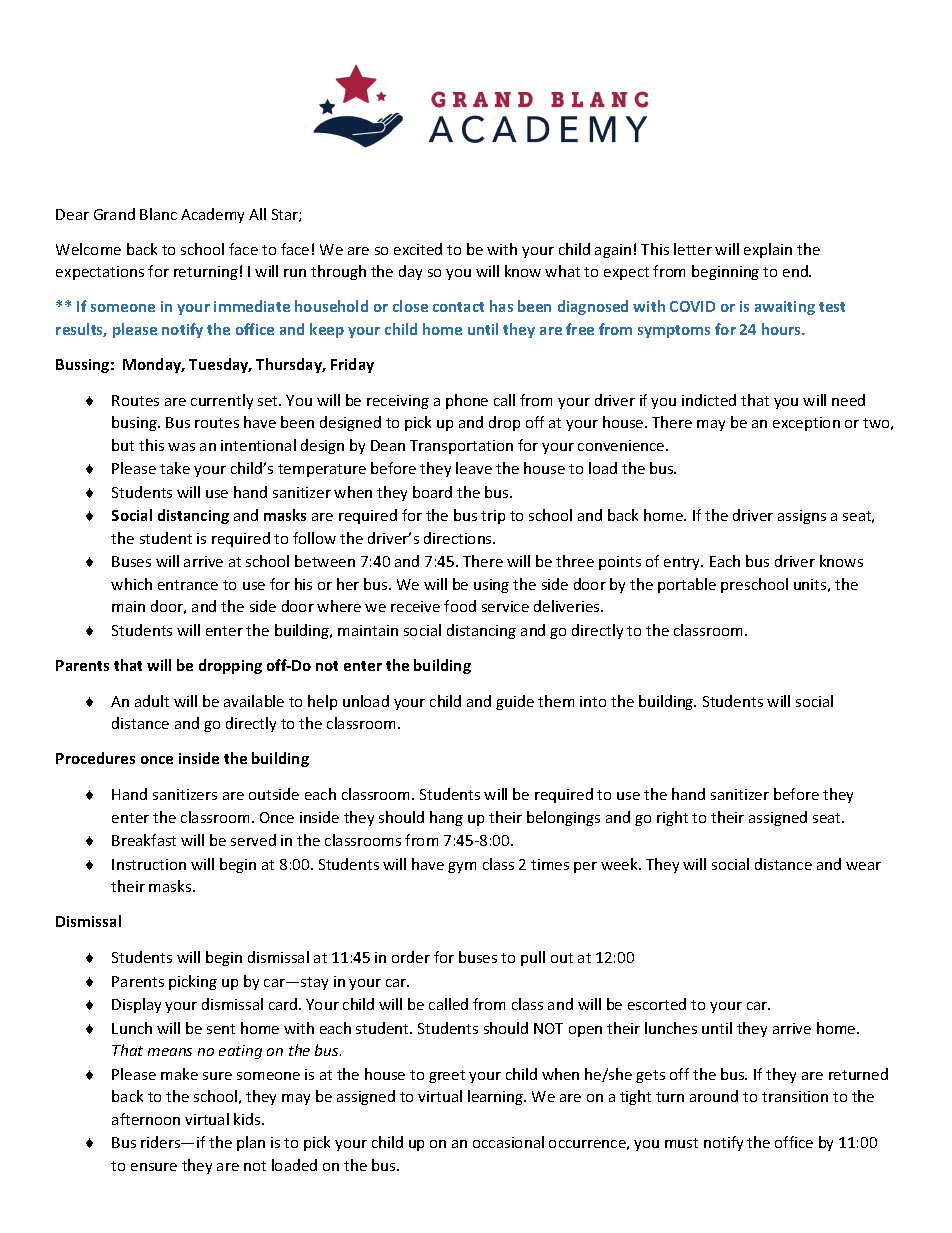 The height and width of the screenshot is (1233, 952). I want to click on wear, so click(863, 866).
